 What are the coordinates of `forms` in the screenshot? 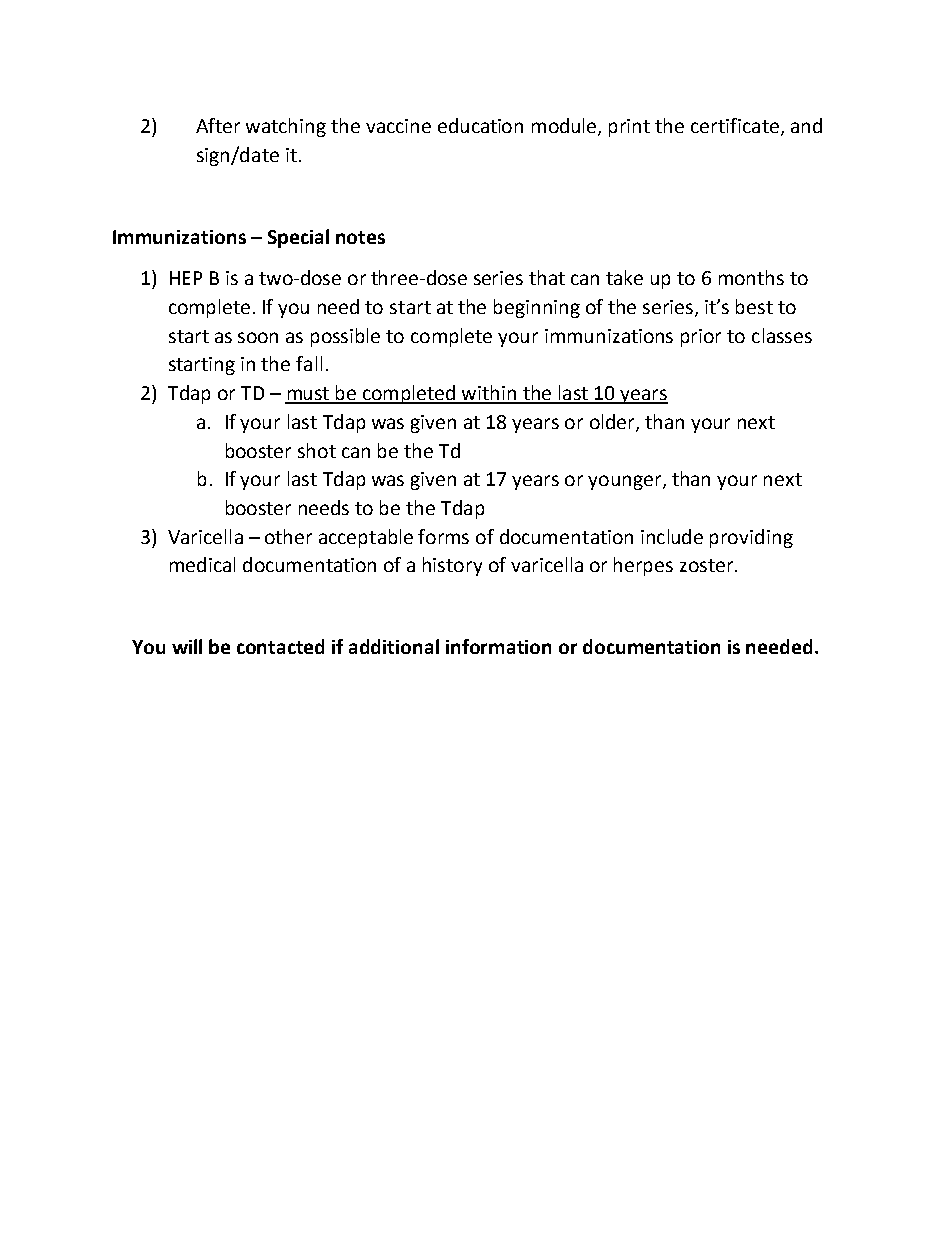 It's located at (443, 536).
